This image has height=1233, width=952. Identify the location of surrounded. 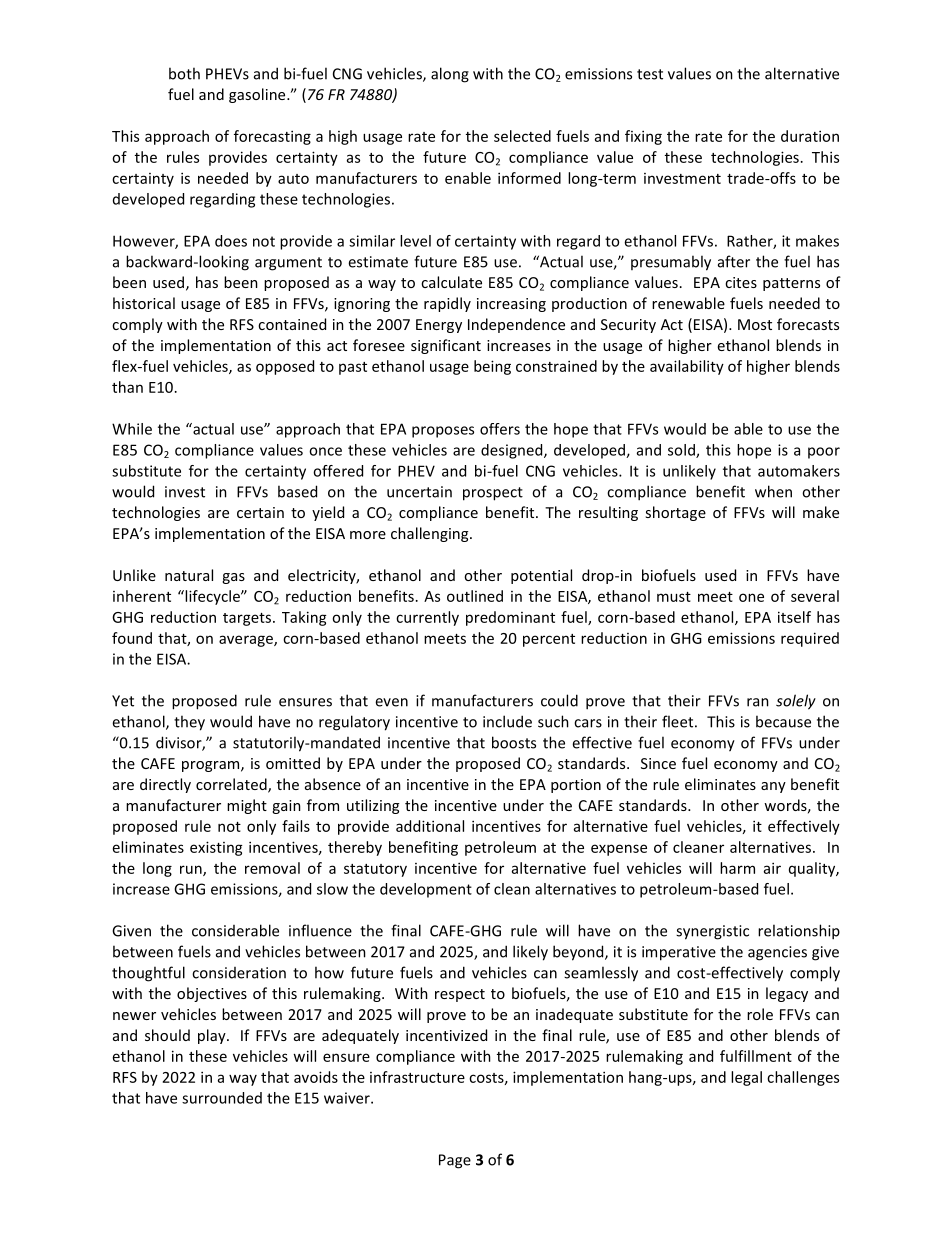
(222, 1098).
